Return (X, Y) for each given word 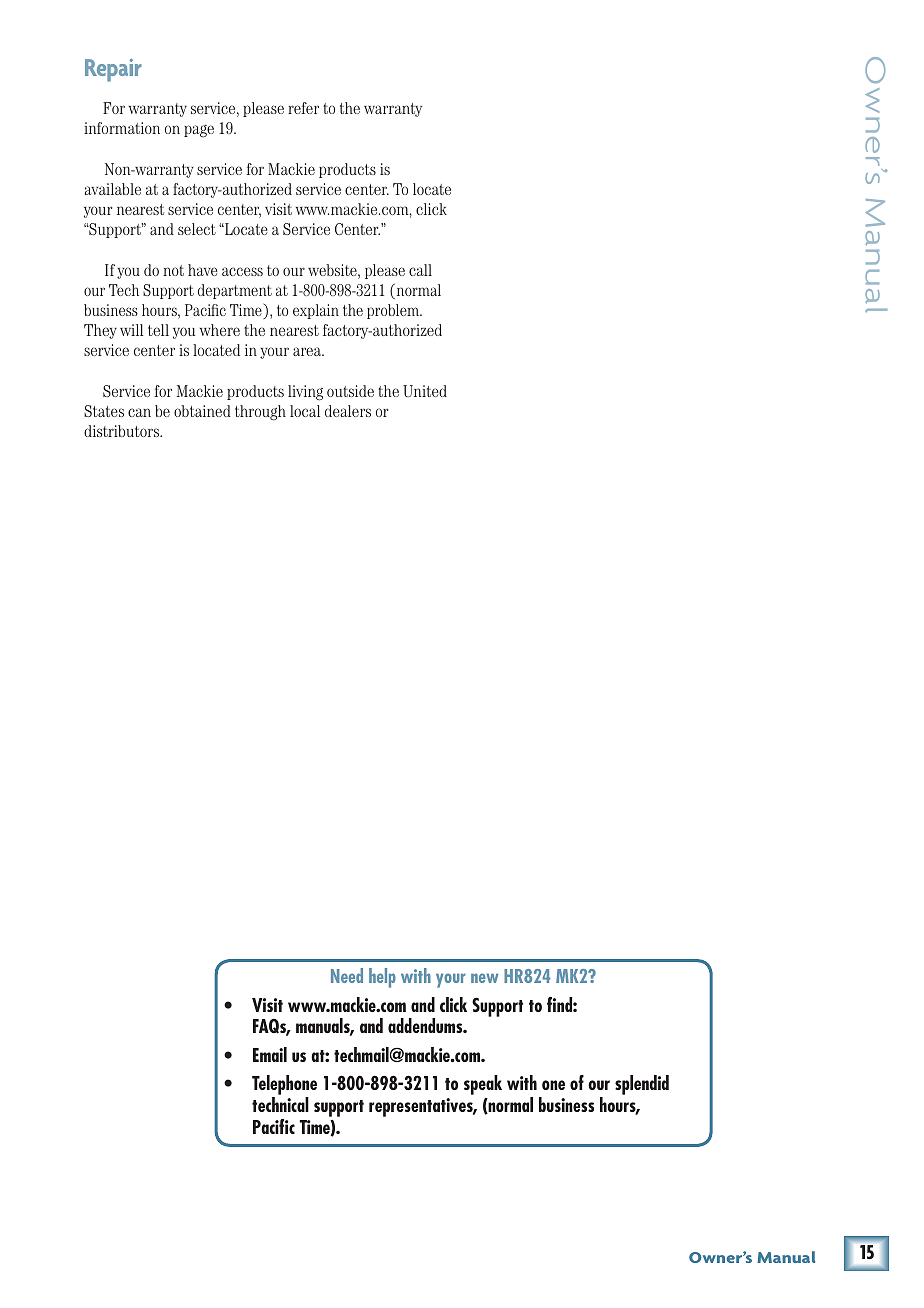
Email (270, 1054)
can (139, 412)
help (382, 978)
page (199, 131)
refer (303, 108)
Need (347, 975)
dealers (348, 411)
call (420, 270)
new (484, 978)
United (425, 391)
